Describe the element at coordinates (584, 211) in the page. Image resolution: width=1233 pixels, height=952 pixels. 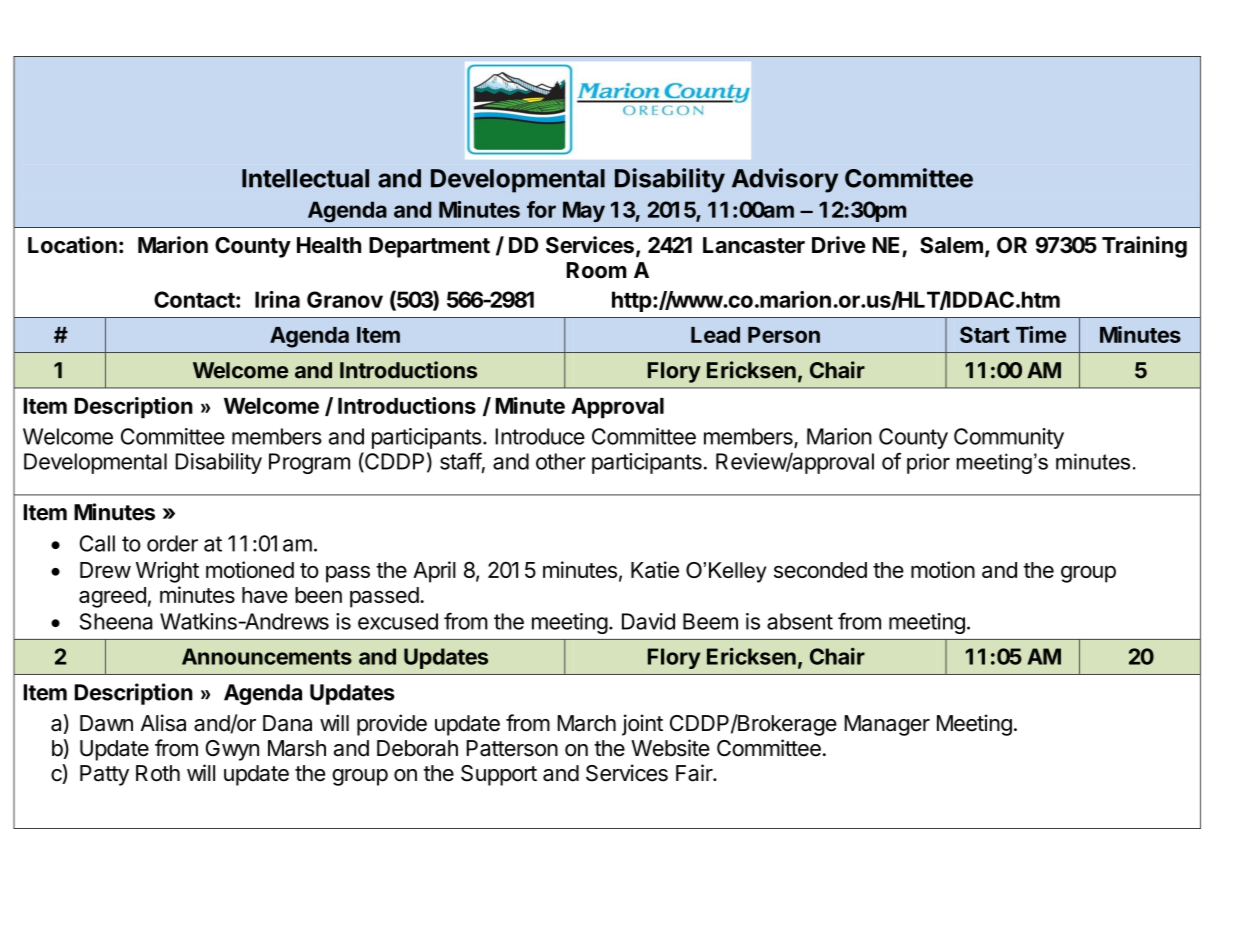
I see `May` at that location.
